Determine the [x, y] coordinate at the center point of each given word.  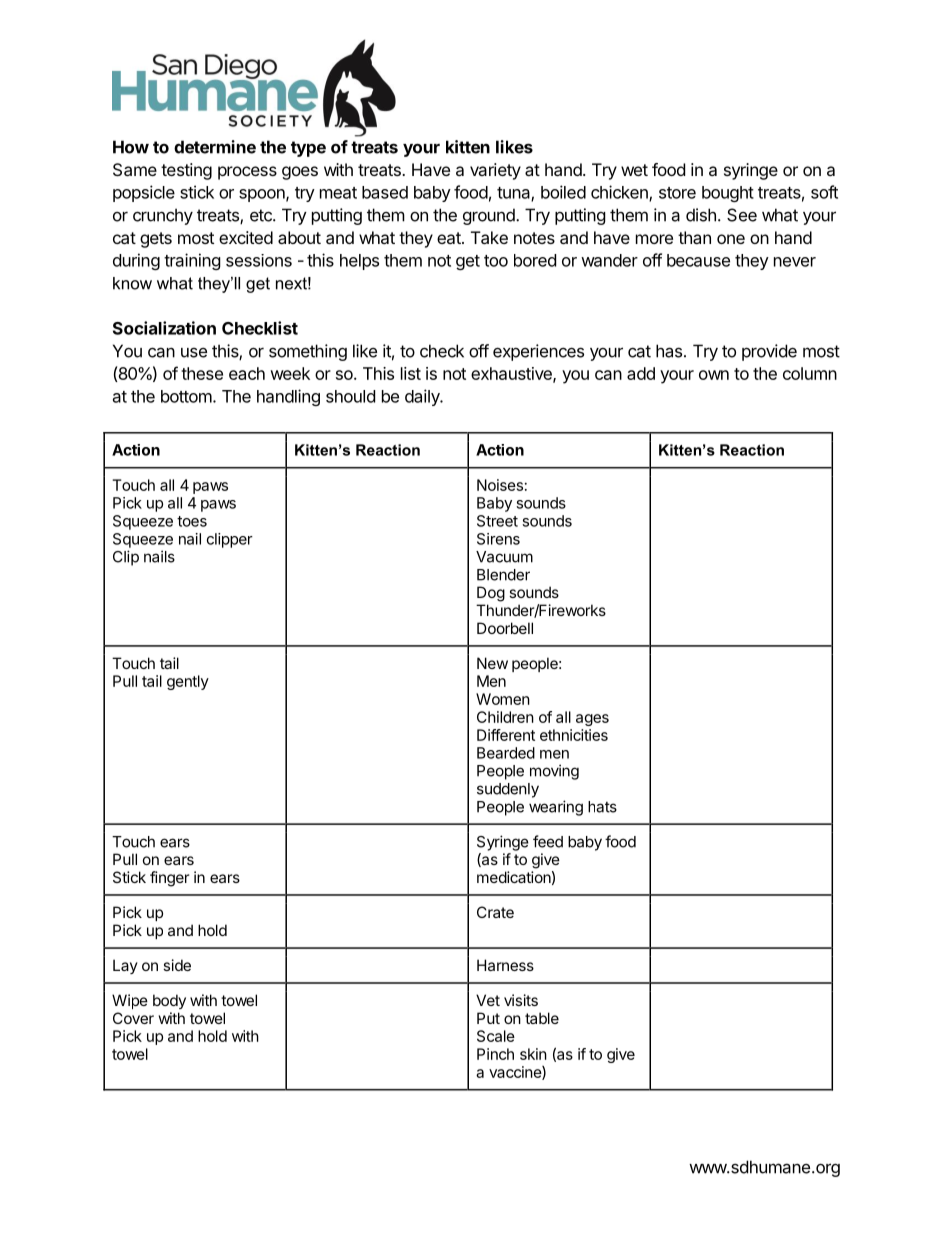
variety [495, 171]
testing [186, 171]
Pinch [495, 1054]
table [542, 1018]
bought [728, 194]
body [169, 1001]
